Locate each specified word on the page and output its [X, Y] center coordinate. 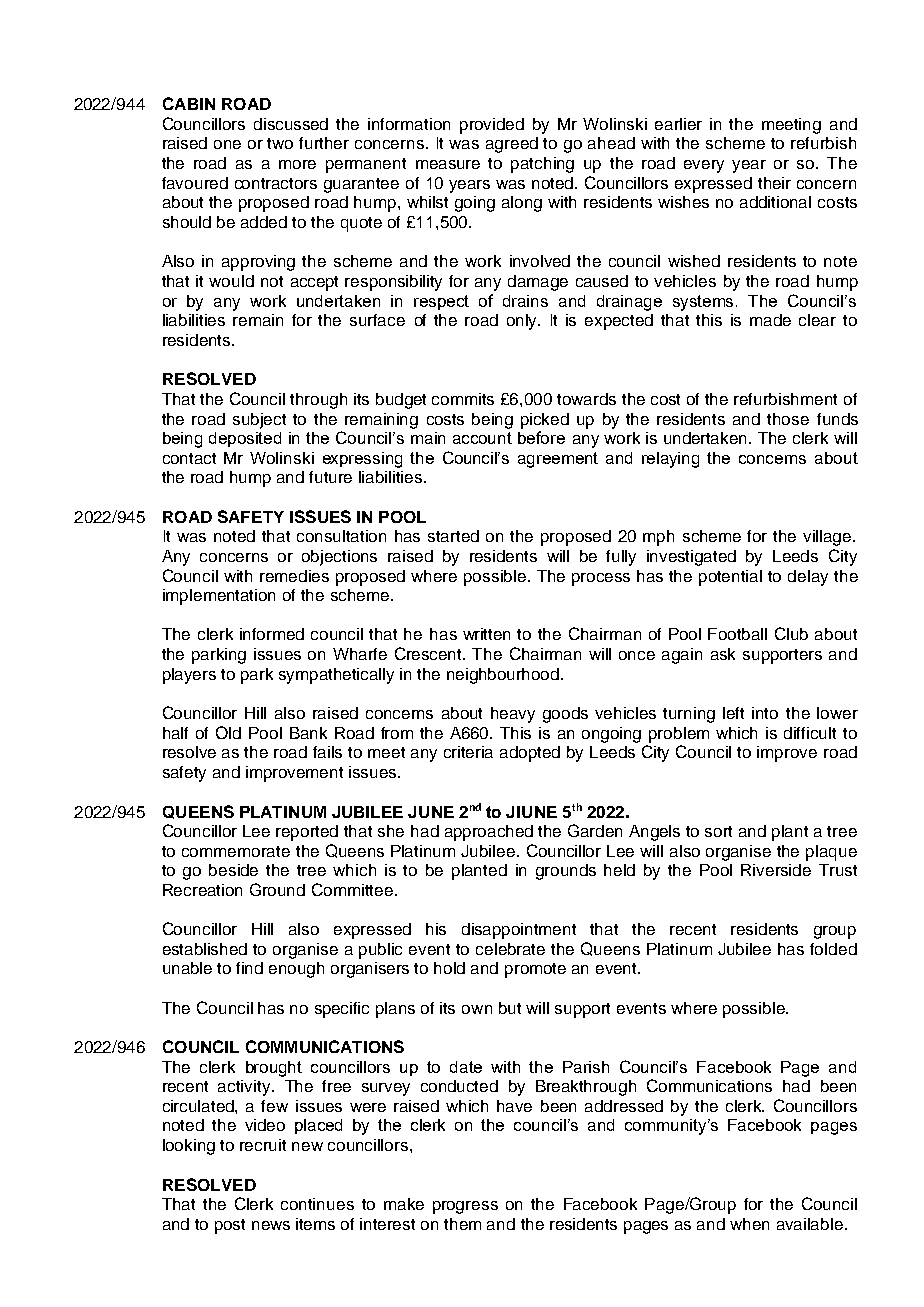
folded [833, 949]
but [510, 1008]
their [774, 183]
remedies [294, 576]
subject [259, 421]
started [453, 536]
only [523, 322]
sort [718, 831]
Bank [308, 733]
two [280, 143]
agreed [512, 145]
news [271, 1225]
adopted [530, 754]
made [770, 320]
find [249, 968]
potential [730, 578]
